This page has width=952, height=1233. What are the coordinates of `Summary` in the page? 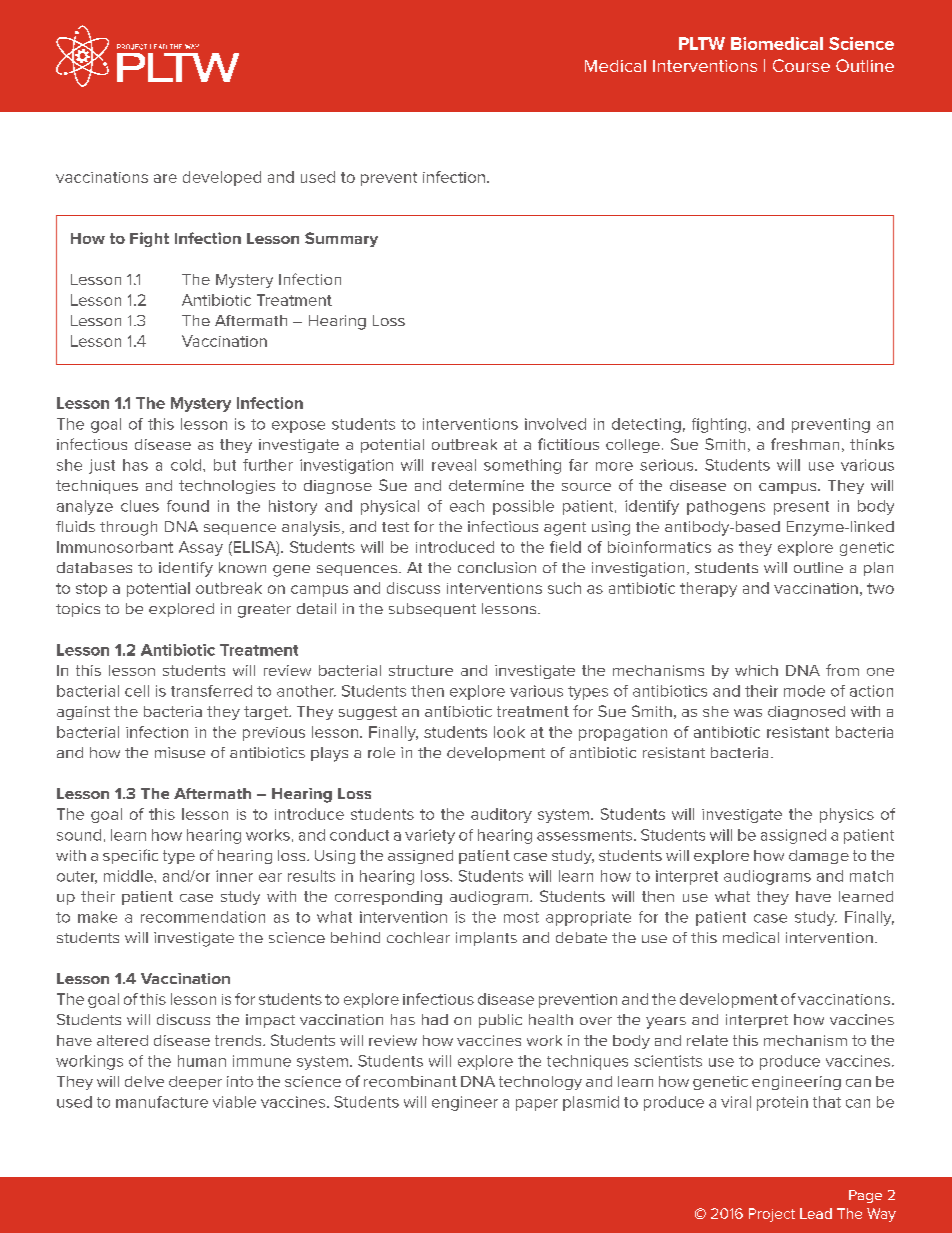 It's located at (341, 239).
